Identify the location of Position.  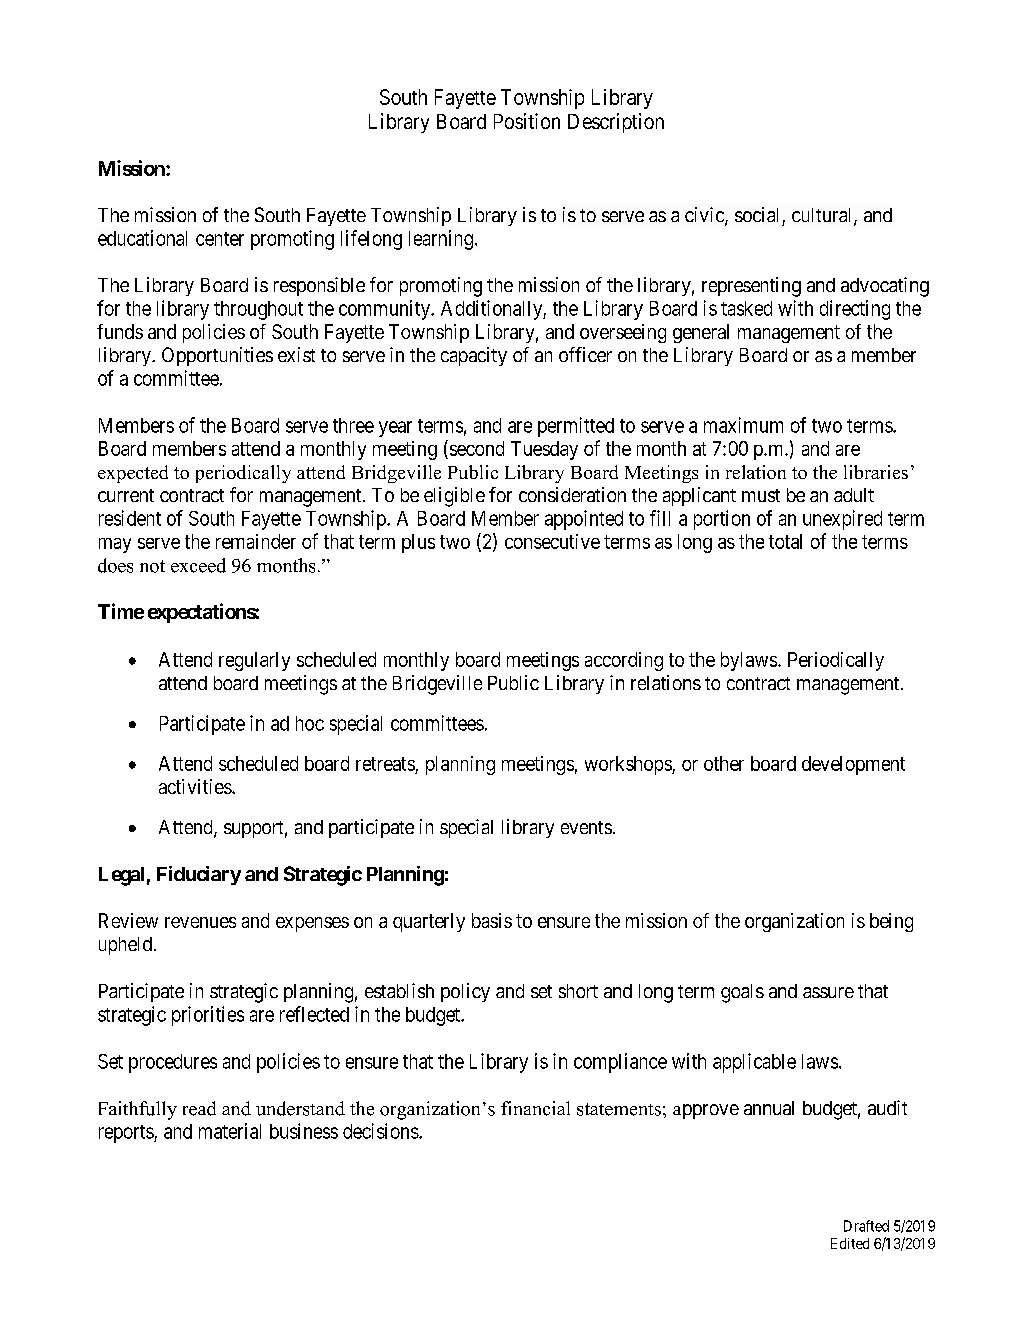
(527, 121).
